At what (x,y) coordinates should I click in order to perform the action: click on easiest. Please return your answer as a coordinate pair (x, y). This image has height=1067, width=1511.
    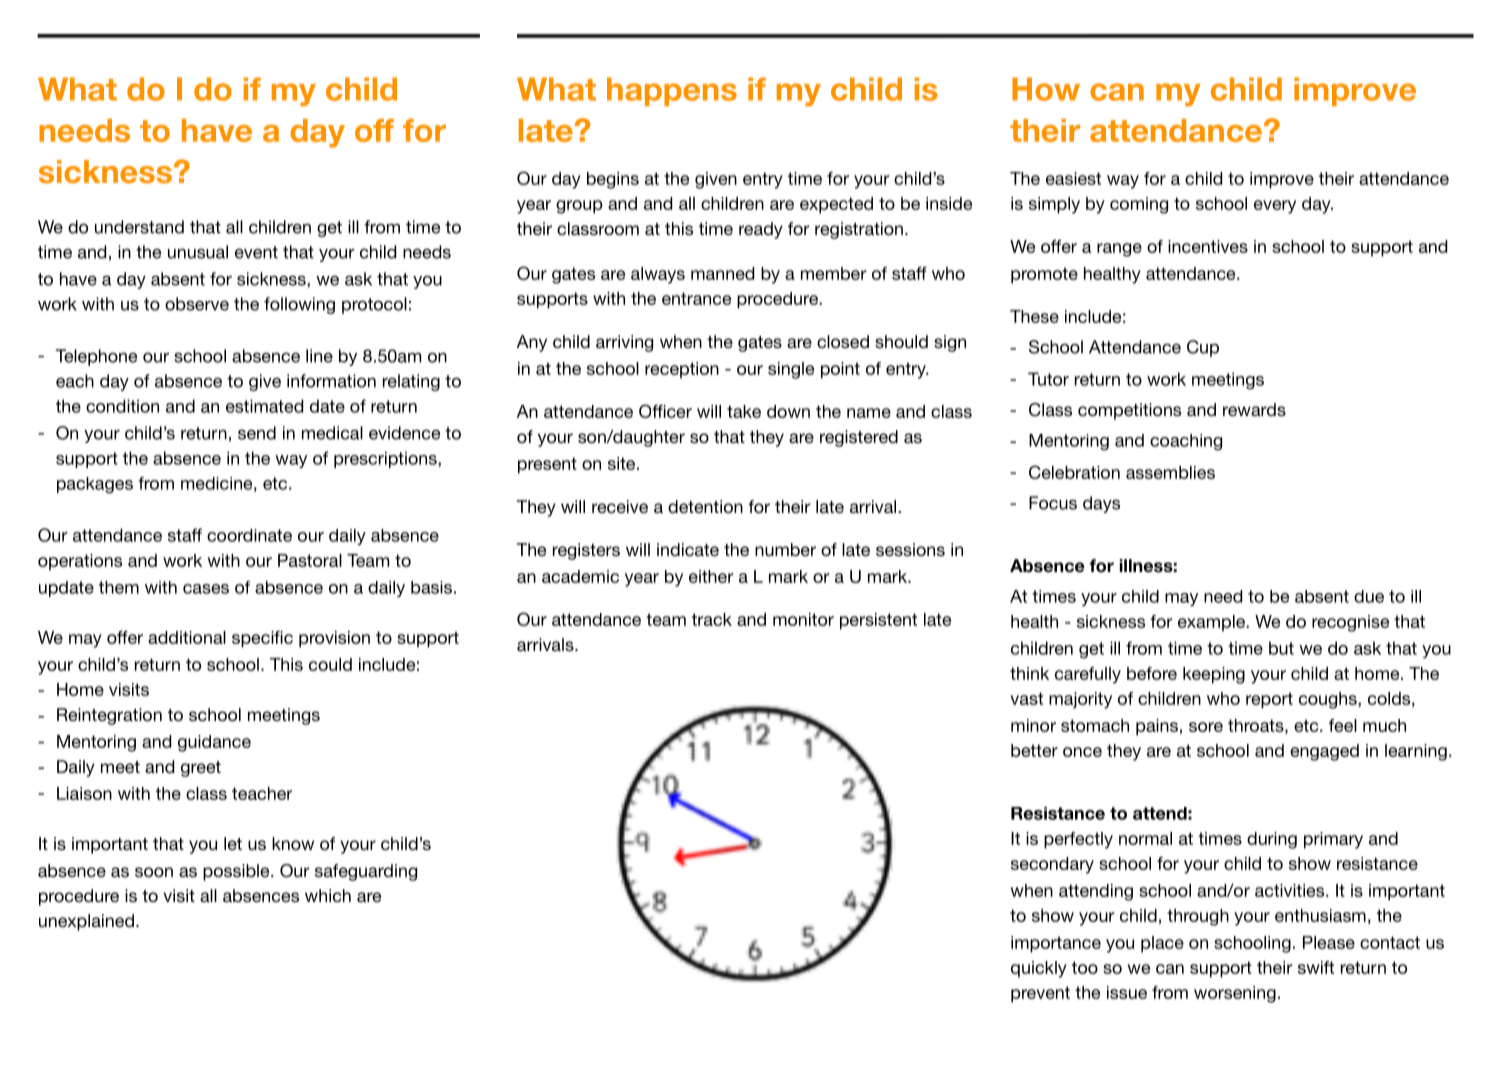
    Looking at the image, I should click on (1073, 178).
